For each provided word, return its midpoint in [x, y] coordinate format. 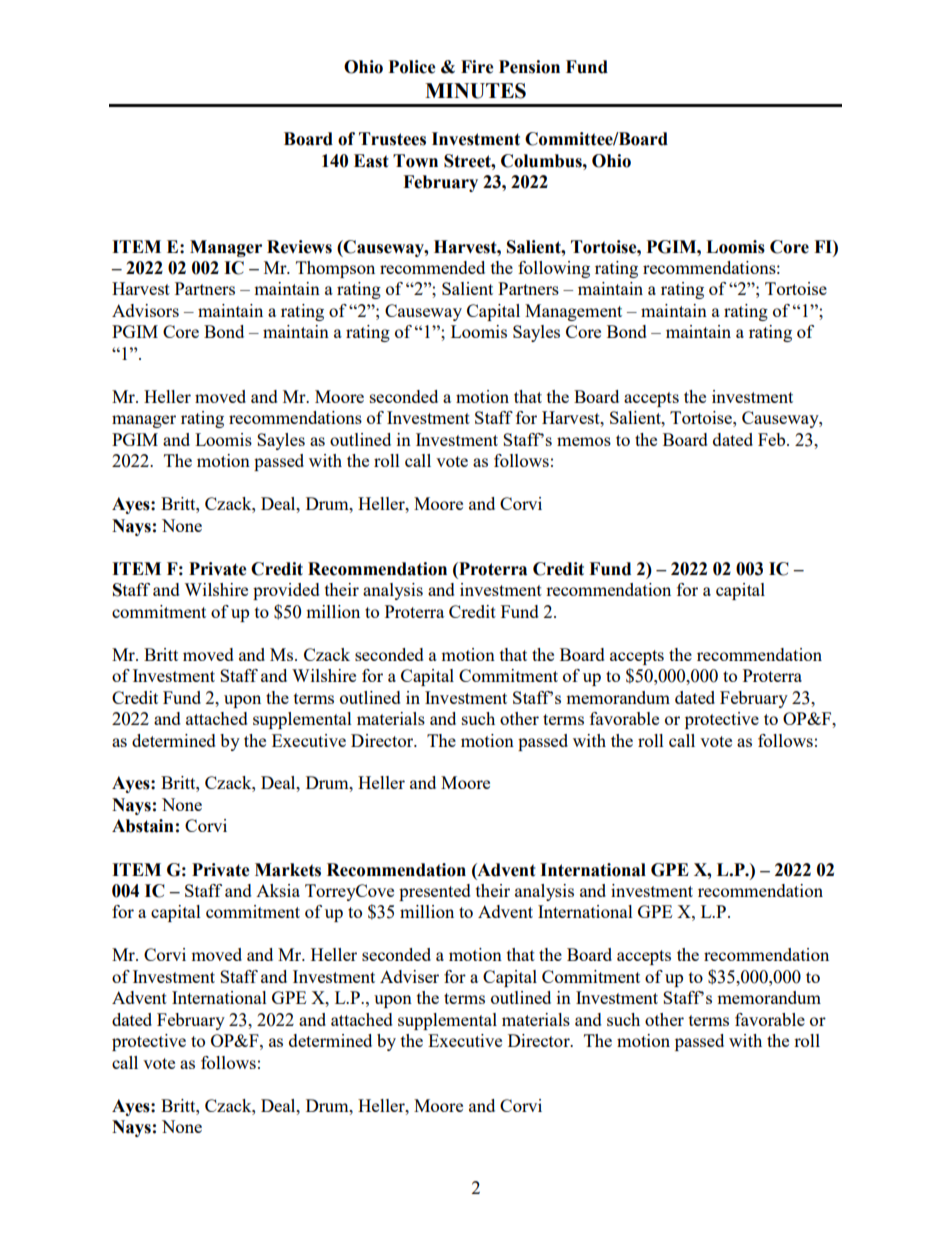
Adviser [409, 976]
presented [435, 892]
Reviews [299, 247]
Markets [288, 870]
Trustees [392, 139]
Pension [529, 67]
